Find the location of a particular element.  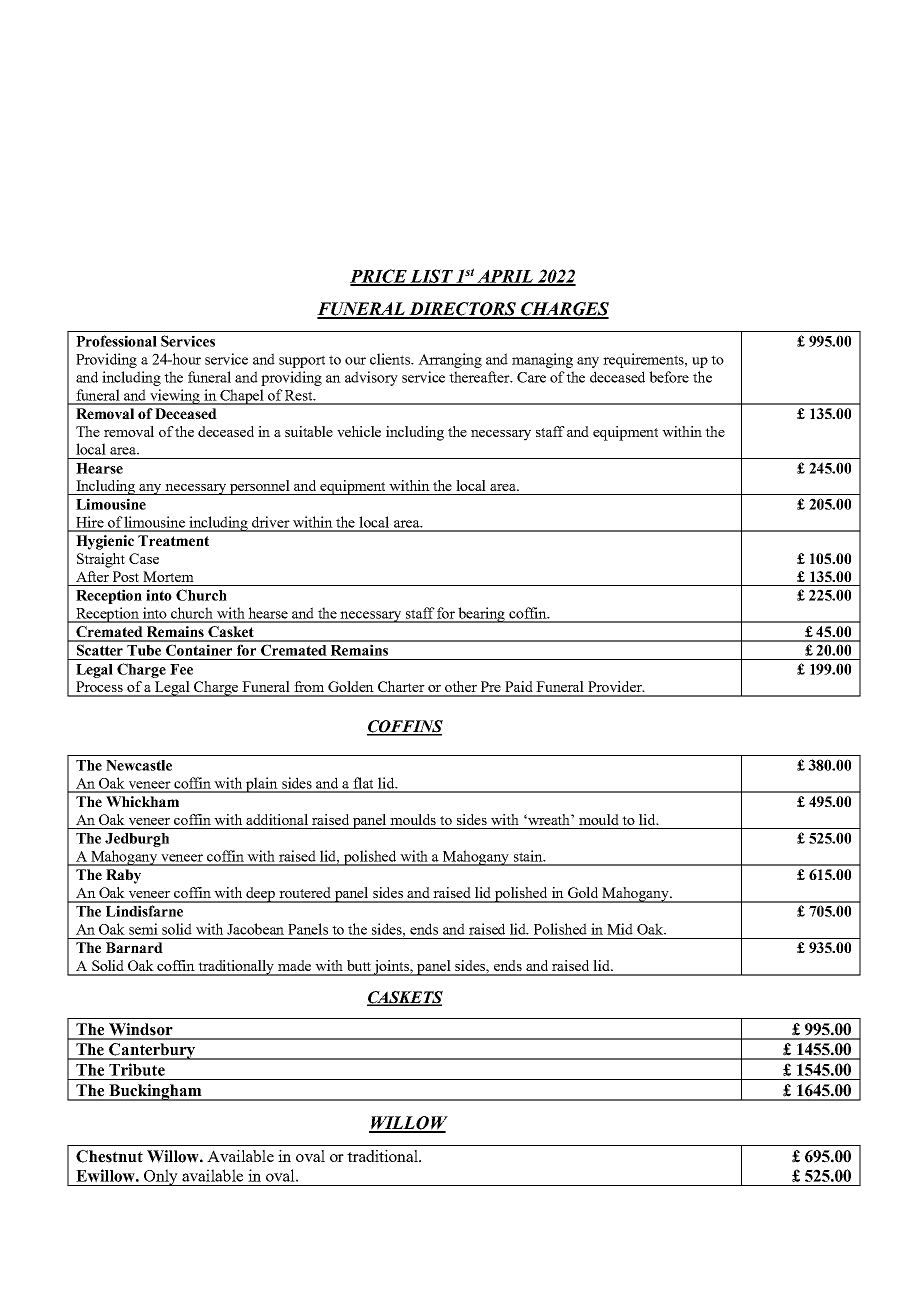

bearing is located at coordinates (482, 615).
